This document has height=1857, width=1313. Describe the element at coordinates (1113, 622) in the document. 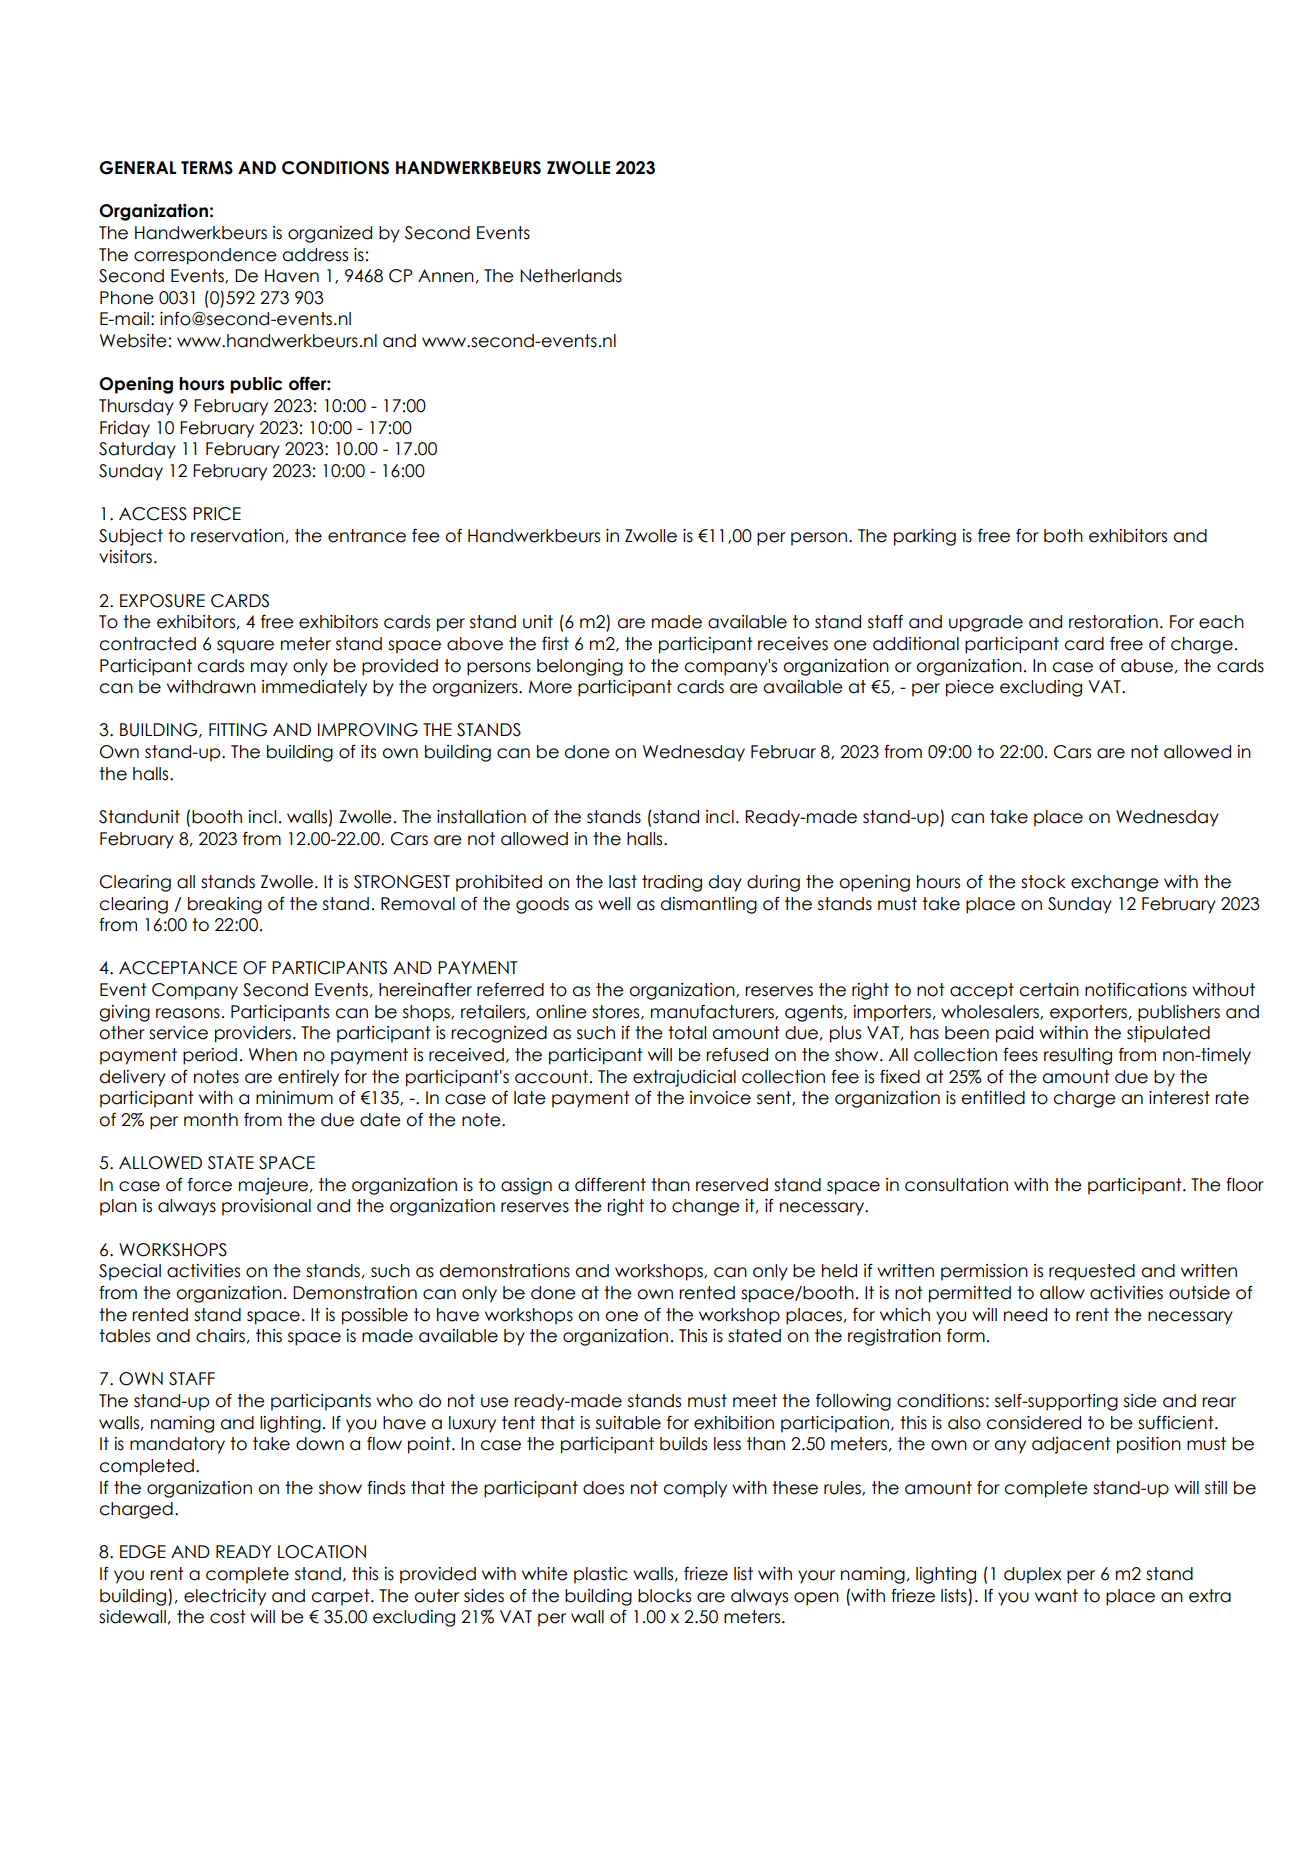

I see `restoration` at that location.
